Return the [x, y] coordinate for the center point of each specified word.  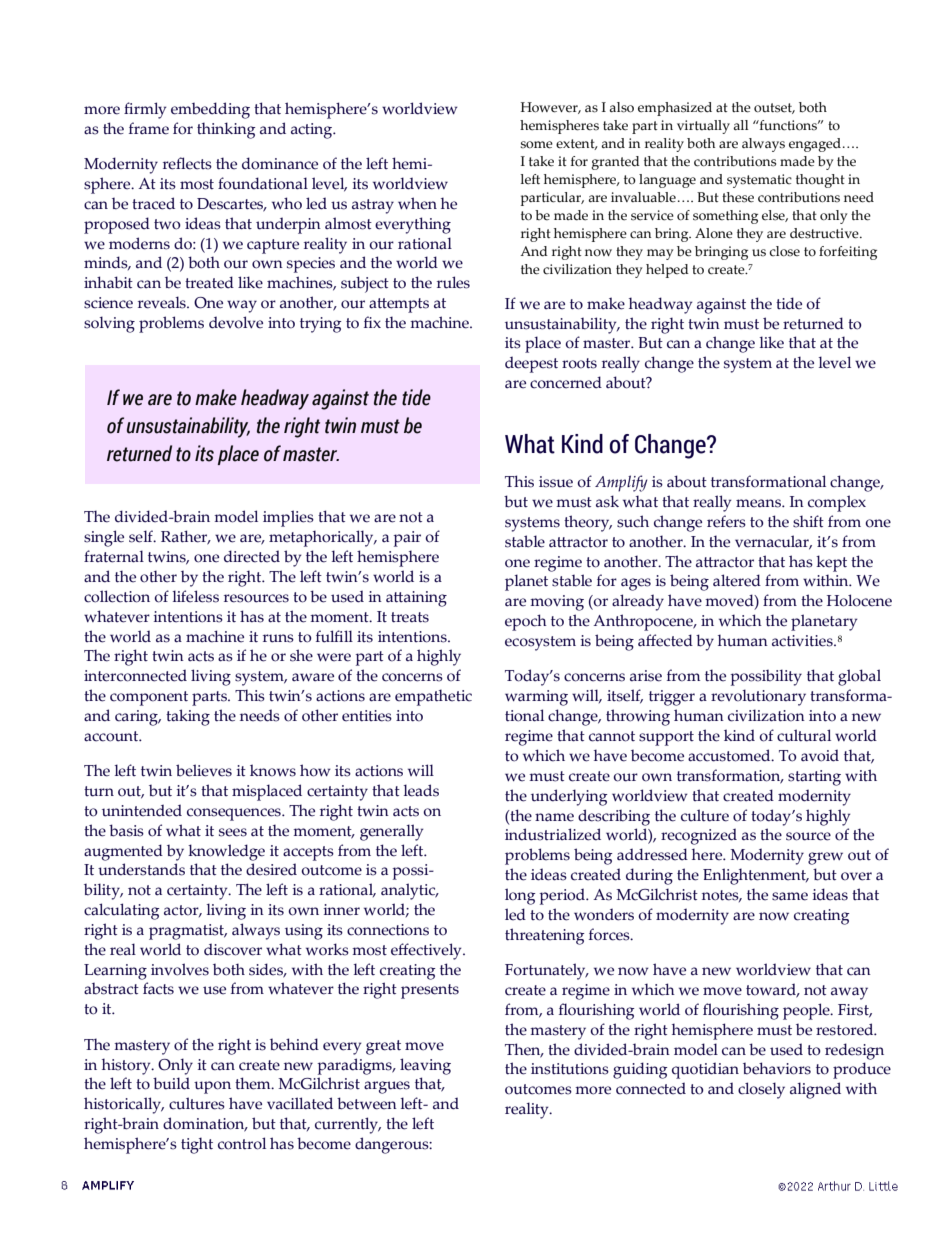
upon [212, 1087]
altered [737, 580]
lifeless [196, 596]
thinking [226, 130]
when [417, 203]
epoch [526, 622]
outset [774, 108]
